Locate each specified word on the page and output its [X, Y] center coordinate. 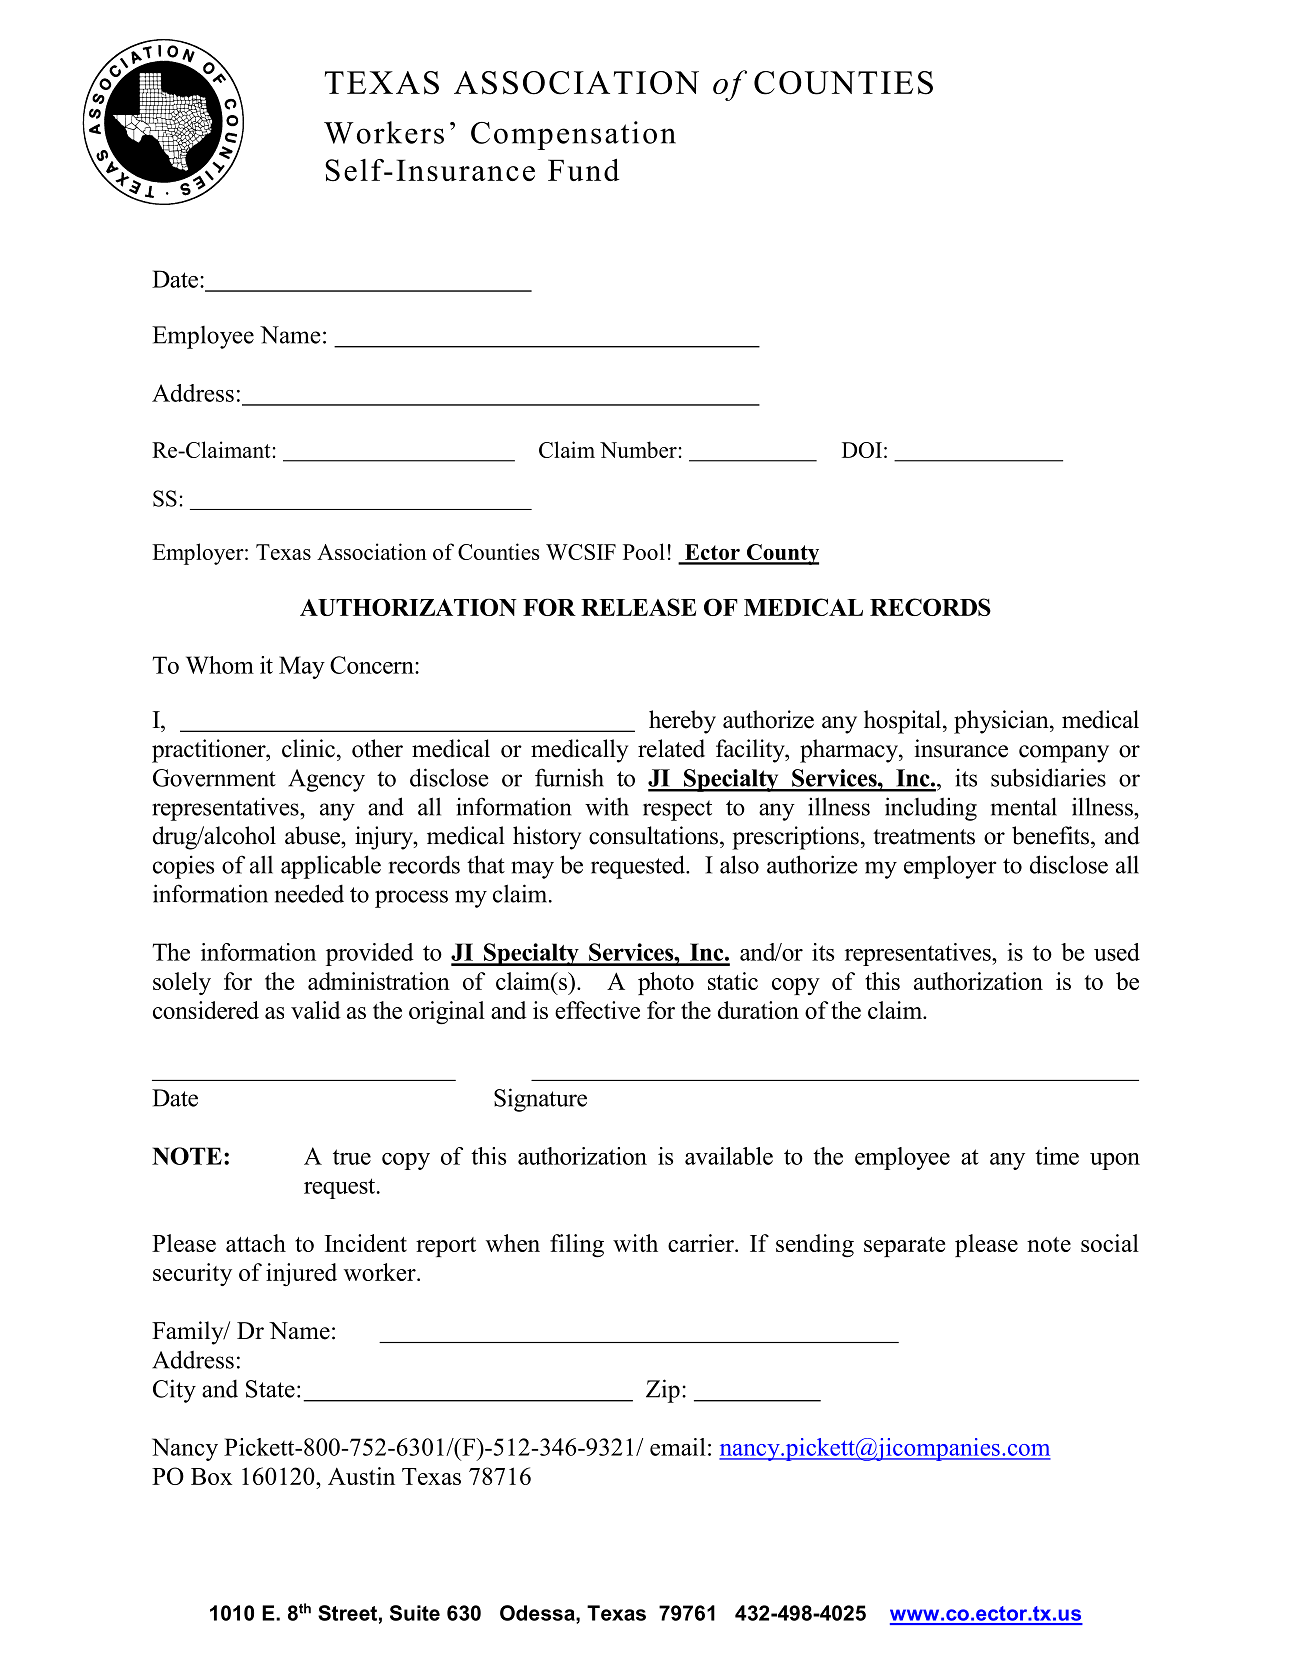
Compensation [573, 135]
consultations [653, 835]
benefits [1052, 835]
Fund [583, 169]
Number [638, 449]
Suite [415, 1613]
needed [309, 893]
